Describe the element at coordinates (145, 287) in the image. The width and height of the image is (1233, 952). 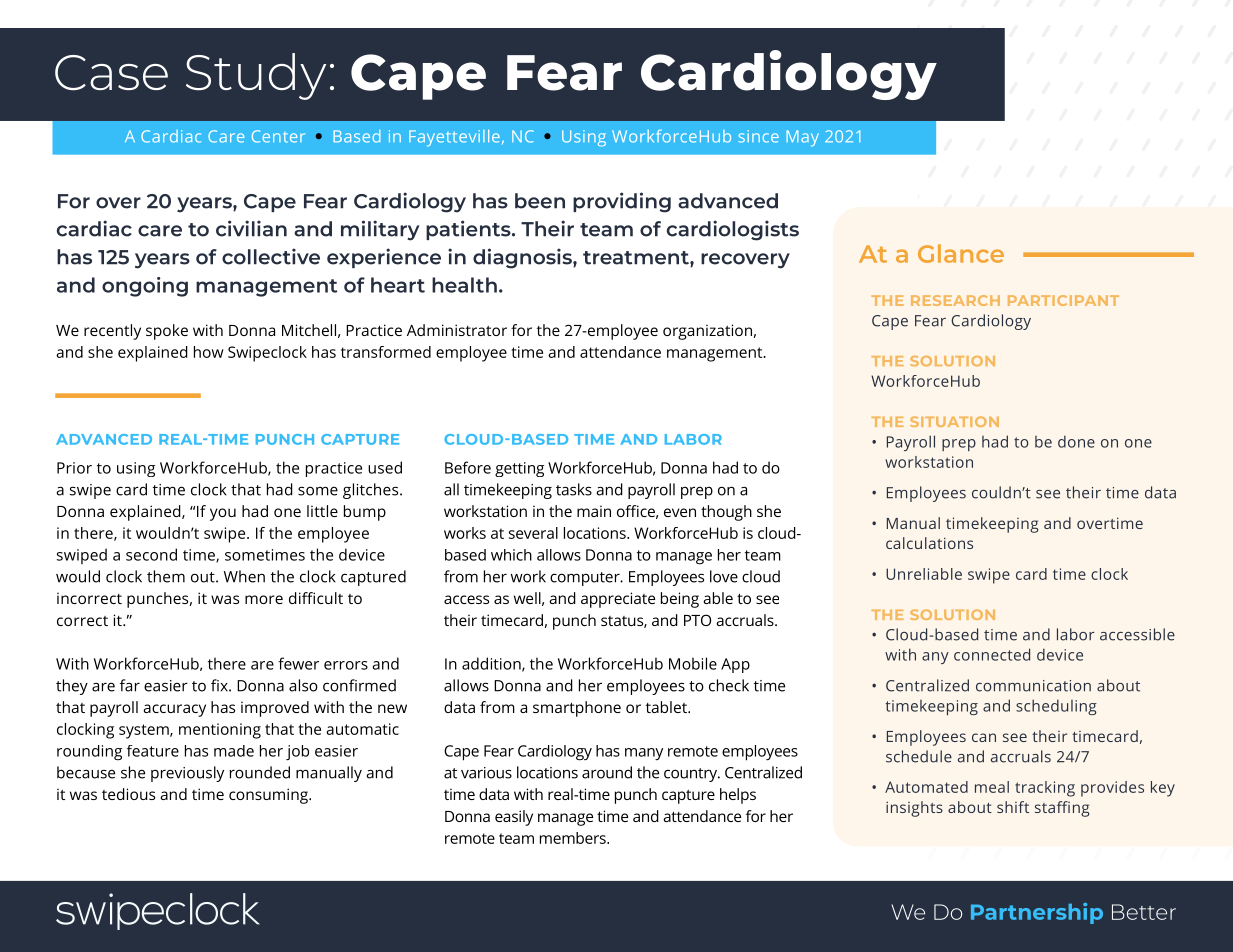
I see `ongoing` at that location.
